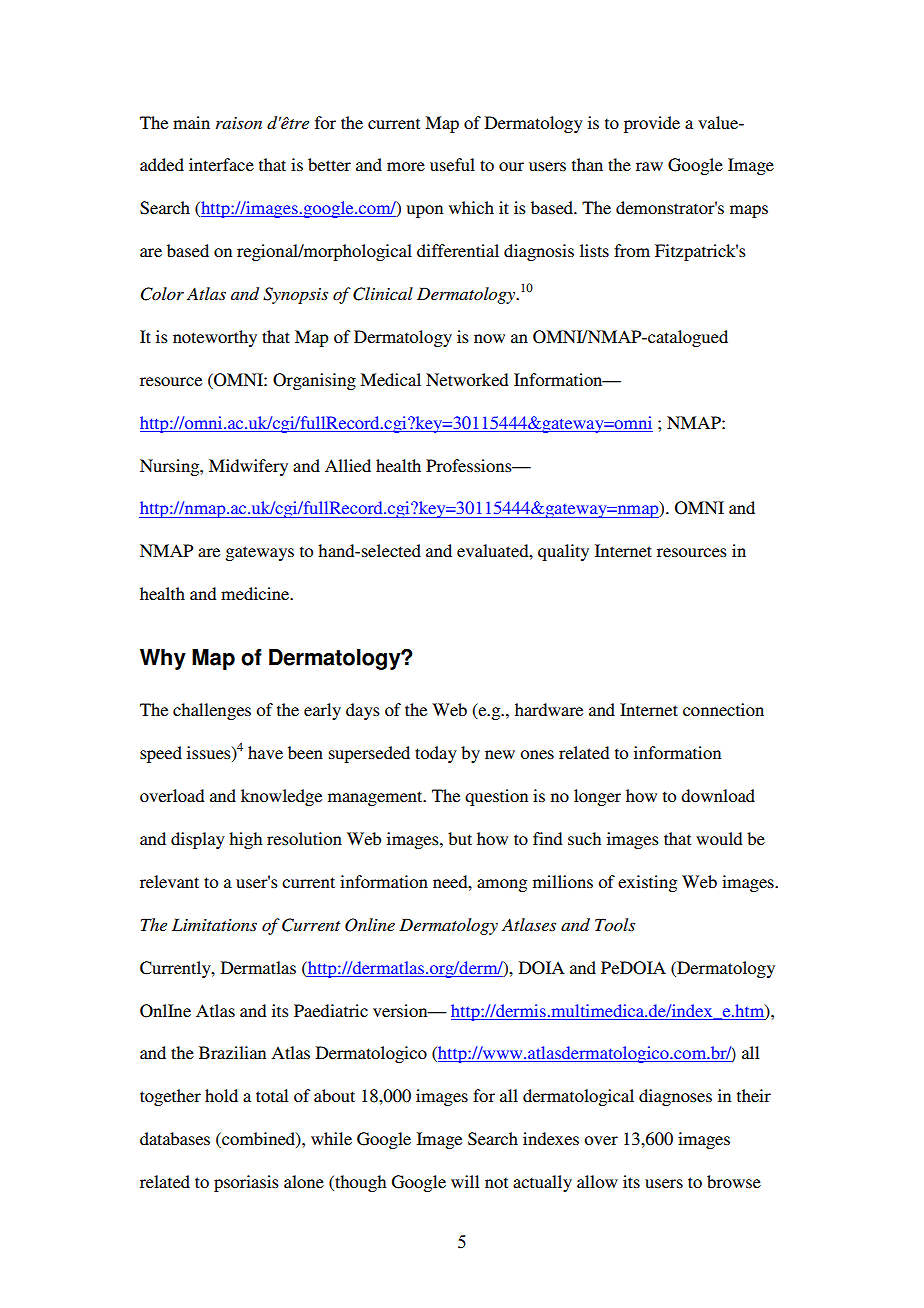  I want to click on existing, so click(647, 883).
